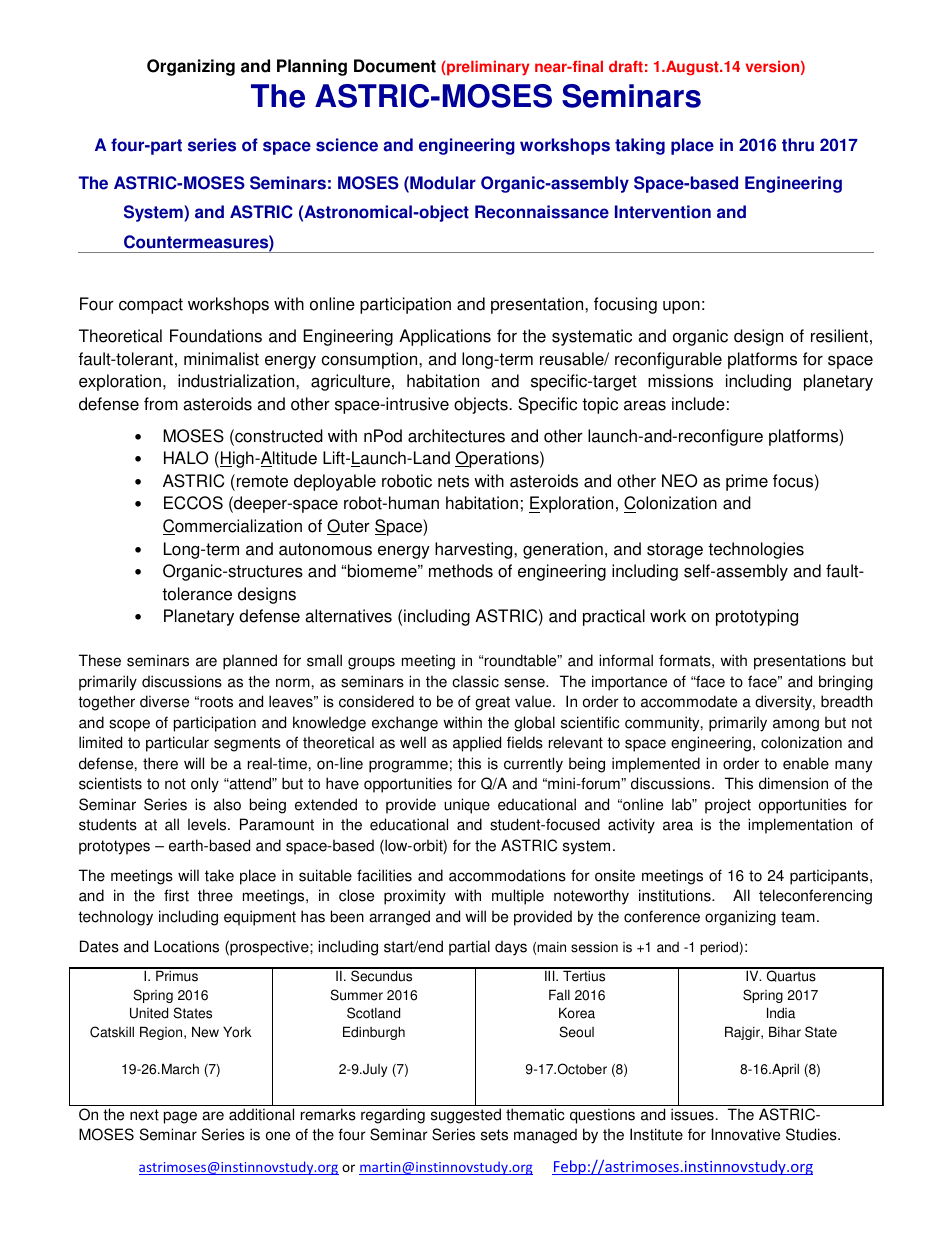 The image size is (952, 1233). What do you see at coordinates (494, 1135) in the document?
I see `sets` at bounding box center [494, 1135].
